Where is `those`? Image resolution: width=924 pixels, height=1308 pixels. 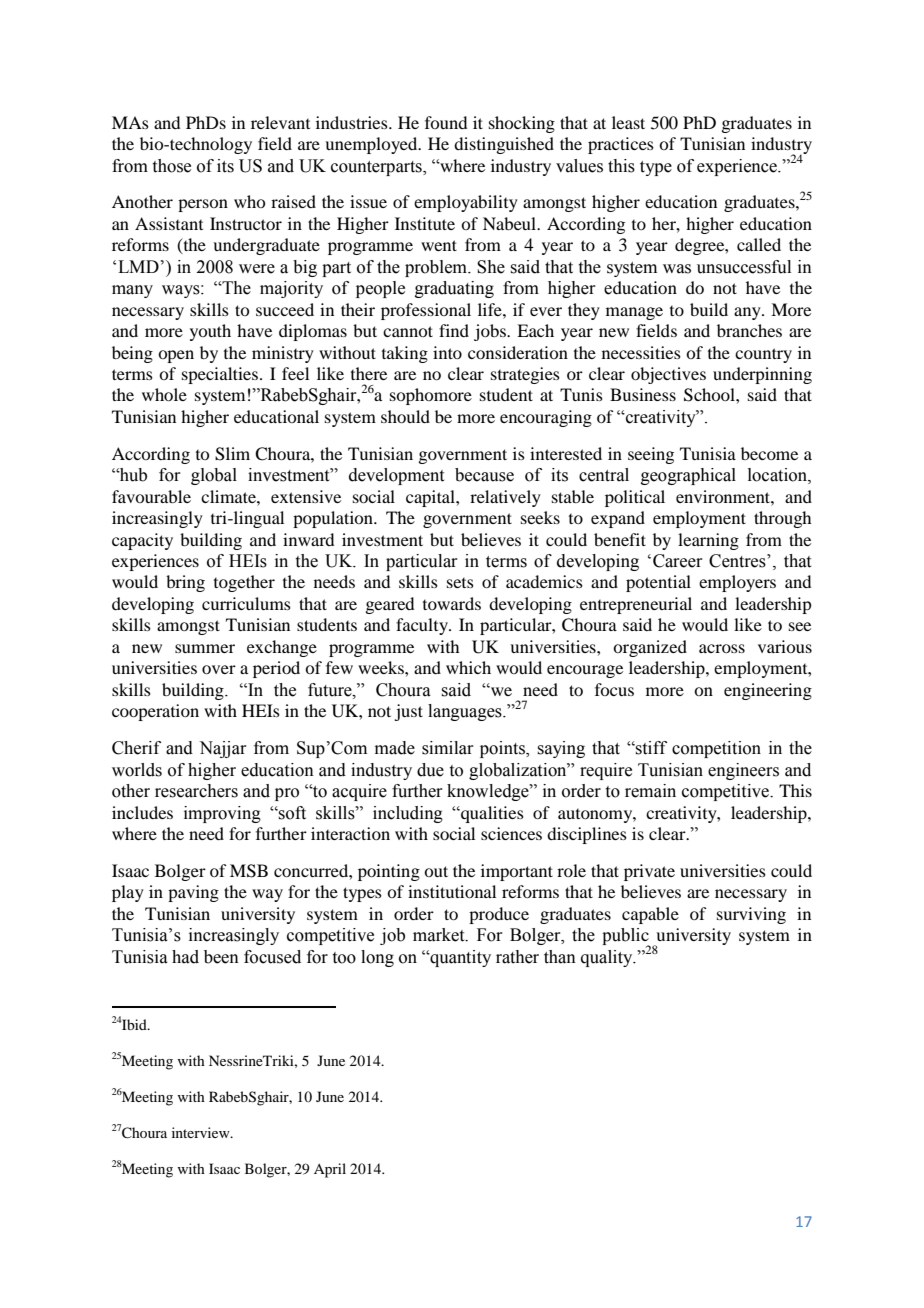 those is located at coordinates (172, 166).
